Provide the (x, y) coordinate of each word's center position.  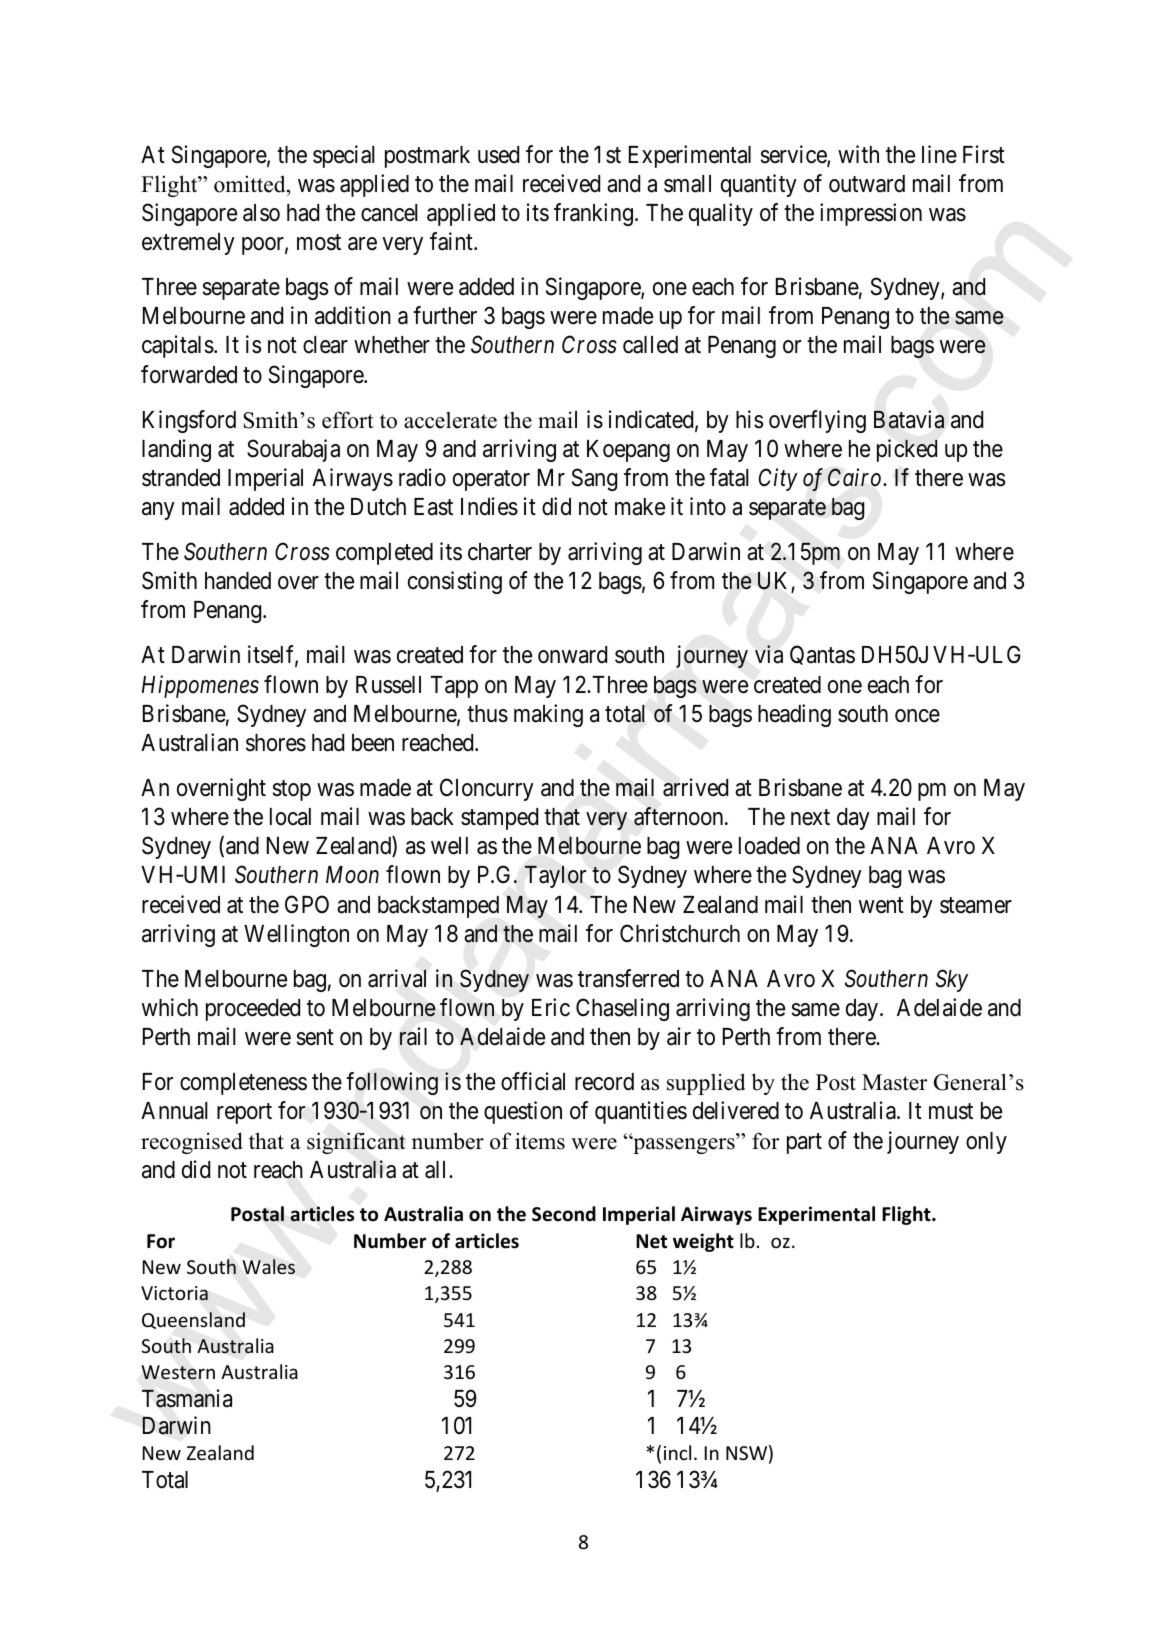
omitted (251, 184)
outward (867, 184)
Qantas (822, 655)
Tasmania (187, 1398)
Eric (551, 1007)
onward (572, 655)
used (498, 155)
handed (238, 581)
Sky (952, 980)
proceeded (253, 1010)
